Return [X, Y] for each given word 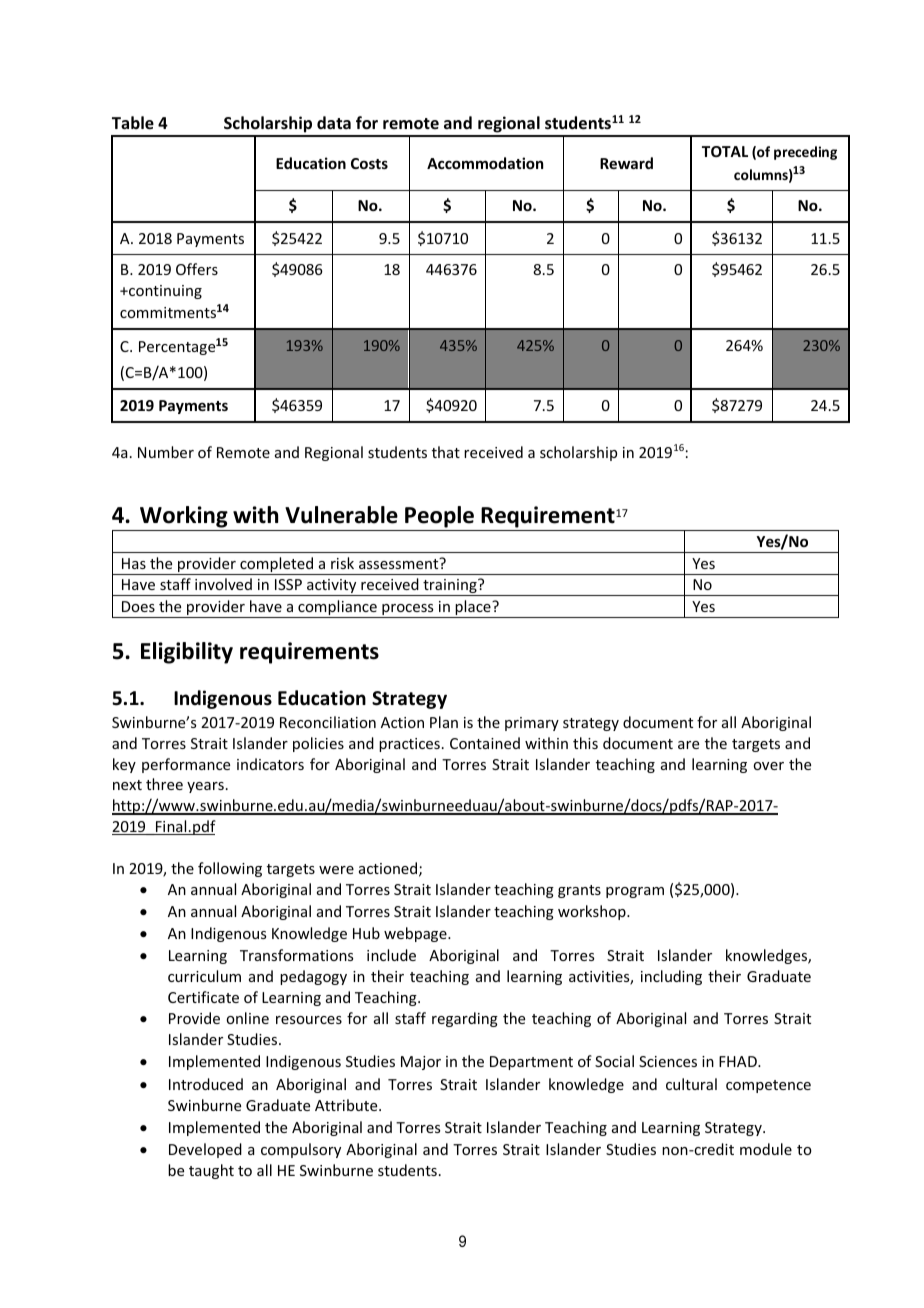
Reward [626, 163]
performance [186, 765]
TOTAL [725, 151]
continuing [164, 292]
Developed [205, 1150]
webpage [416, 934]
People [439, 518]
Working [184, 518]
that [446, 452]
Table [133, 123]
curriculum [204, 976]
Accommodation [485, 163]
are [688, 745]
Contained [485, 743]
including [671, 977]
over [768, 766]
